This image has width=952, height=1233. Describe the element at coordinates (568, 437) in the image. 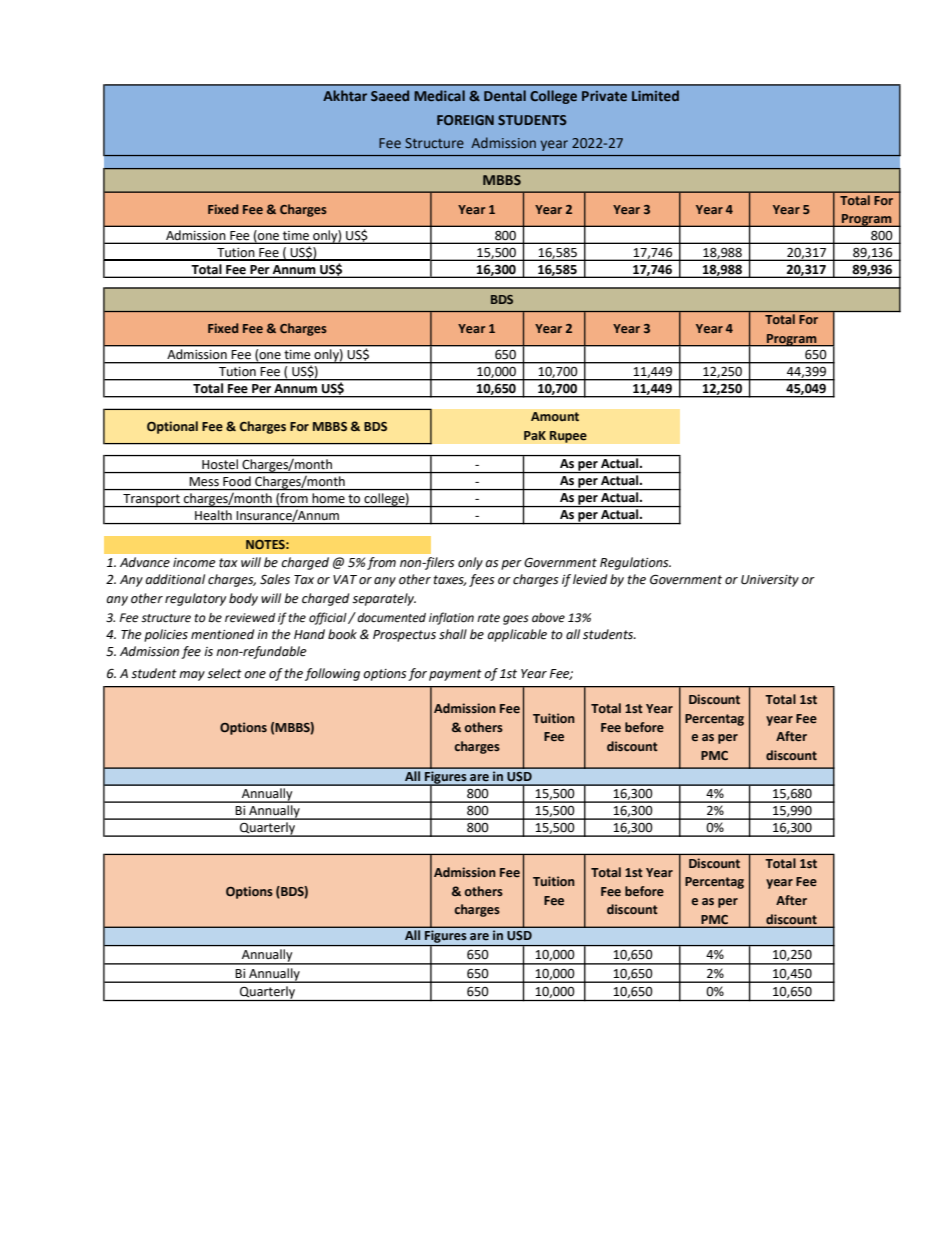

I see `Rupee` at that location.
